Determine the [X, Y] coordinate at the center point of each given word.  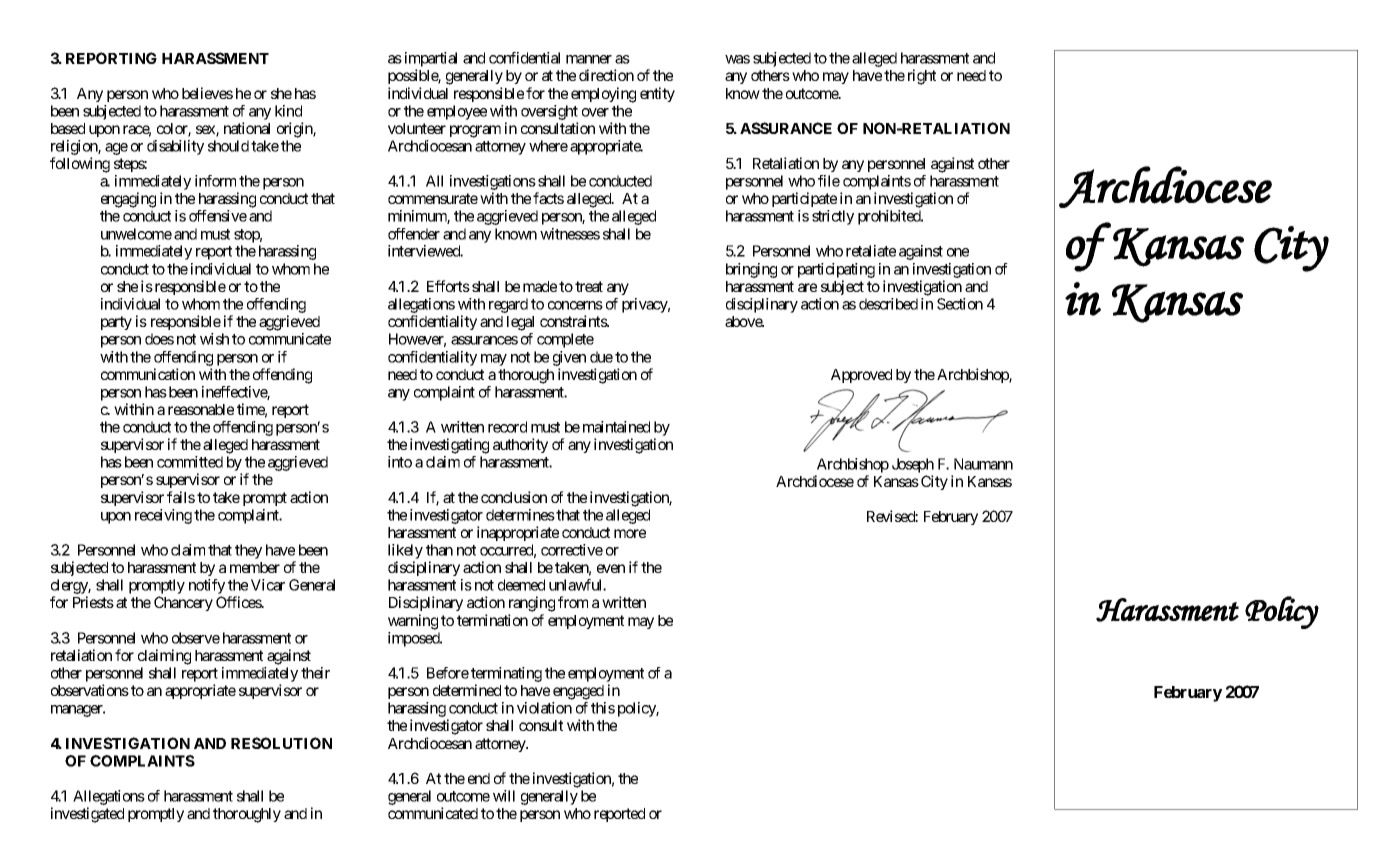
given [569, 358]
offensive [218, 216]
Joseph [913, 465]
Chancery [183, 603]
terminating [506, 674]
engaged [578, 692]
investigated [87, 815]
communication [148, 374]
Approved [861, 376]
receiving [163, 516]
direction [606, 75]
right [922, 77]
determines [520, 515]
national [247, 128]
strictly [833, 217]
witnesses [570, 234]
